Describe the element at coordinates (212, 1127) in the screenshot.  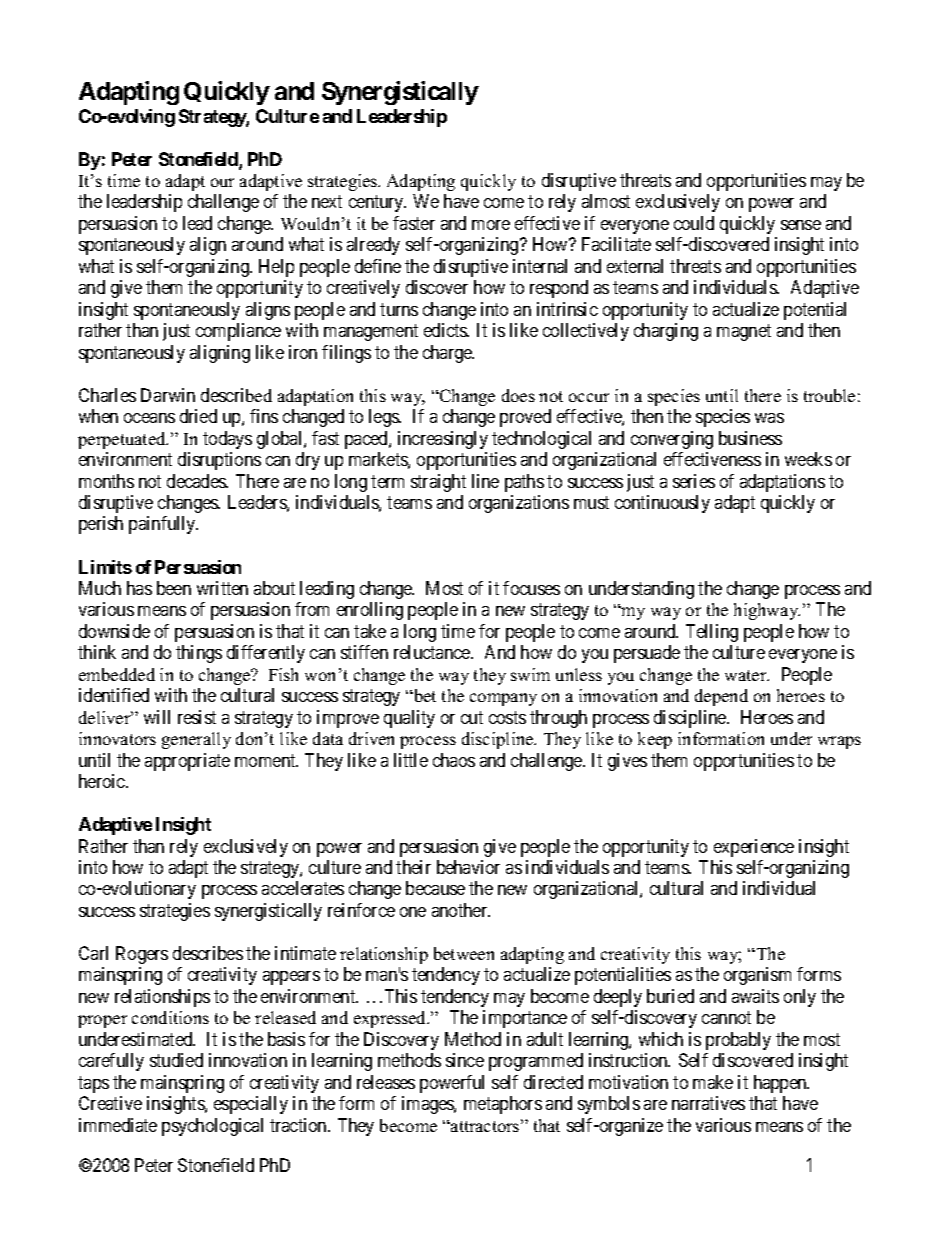
I see `psychological` at that location.
